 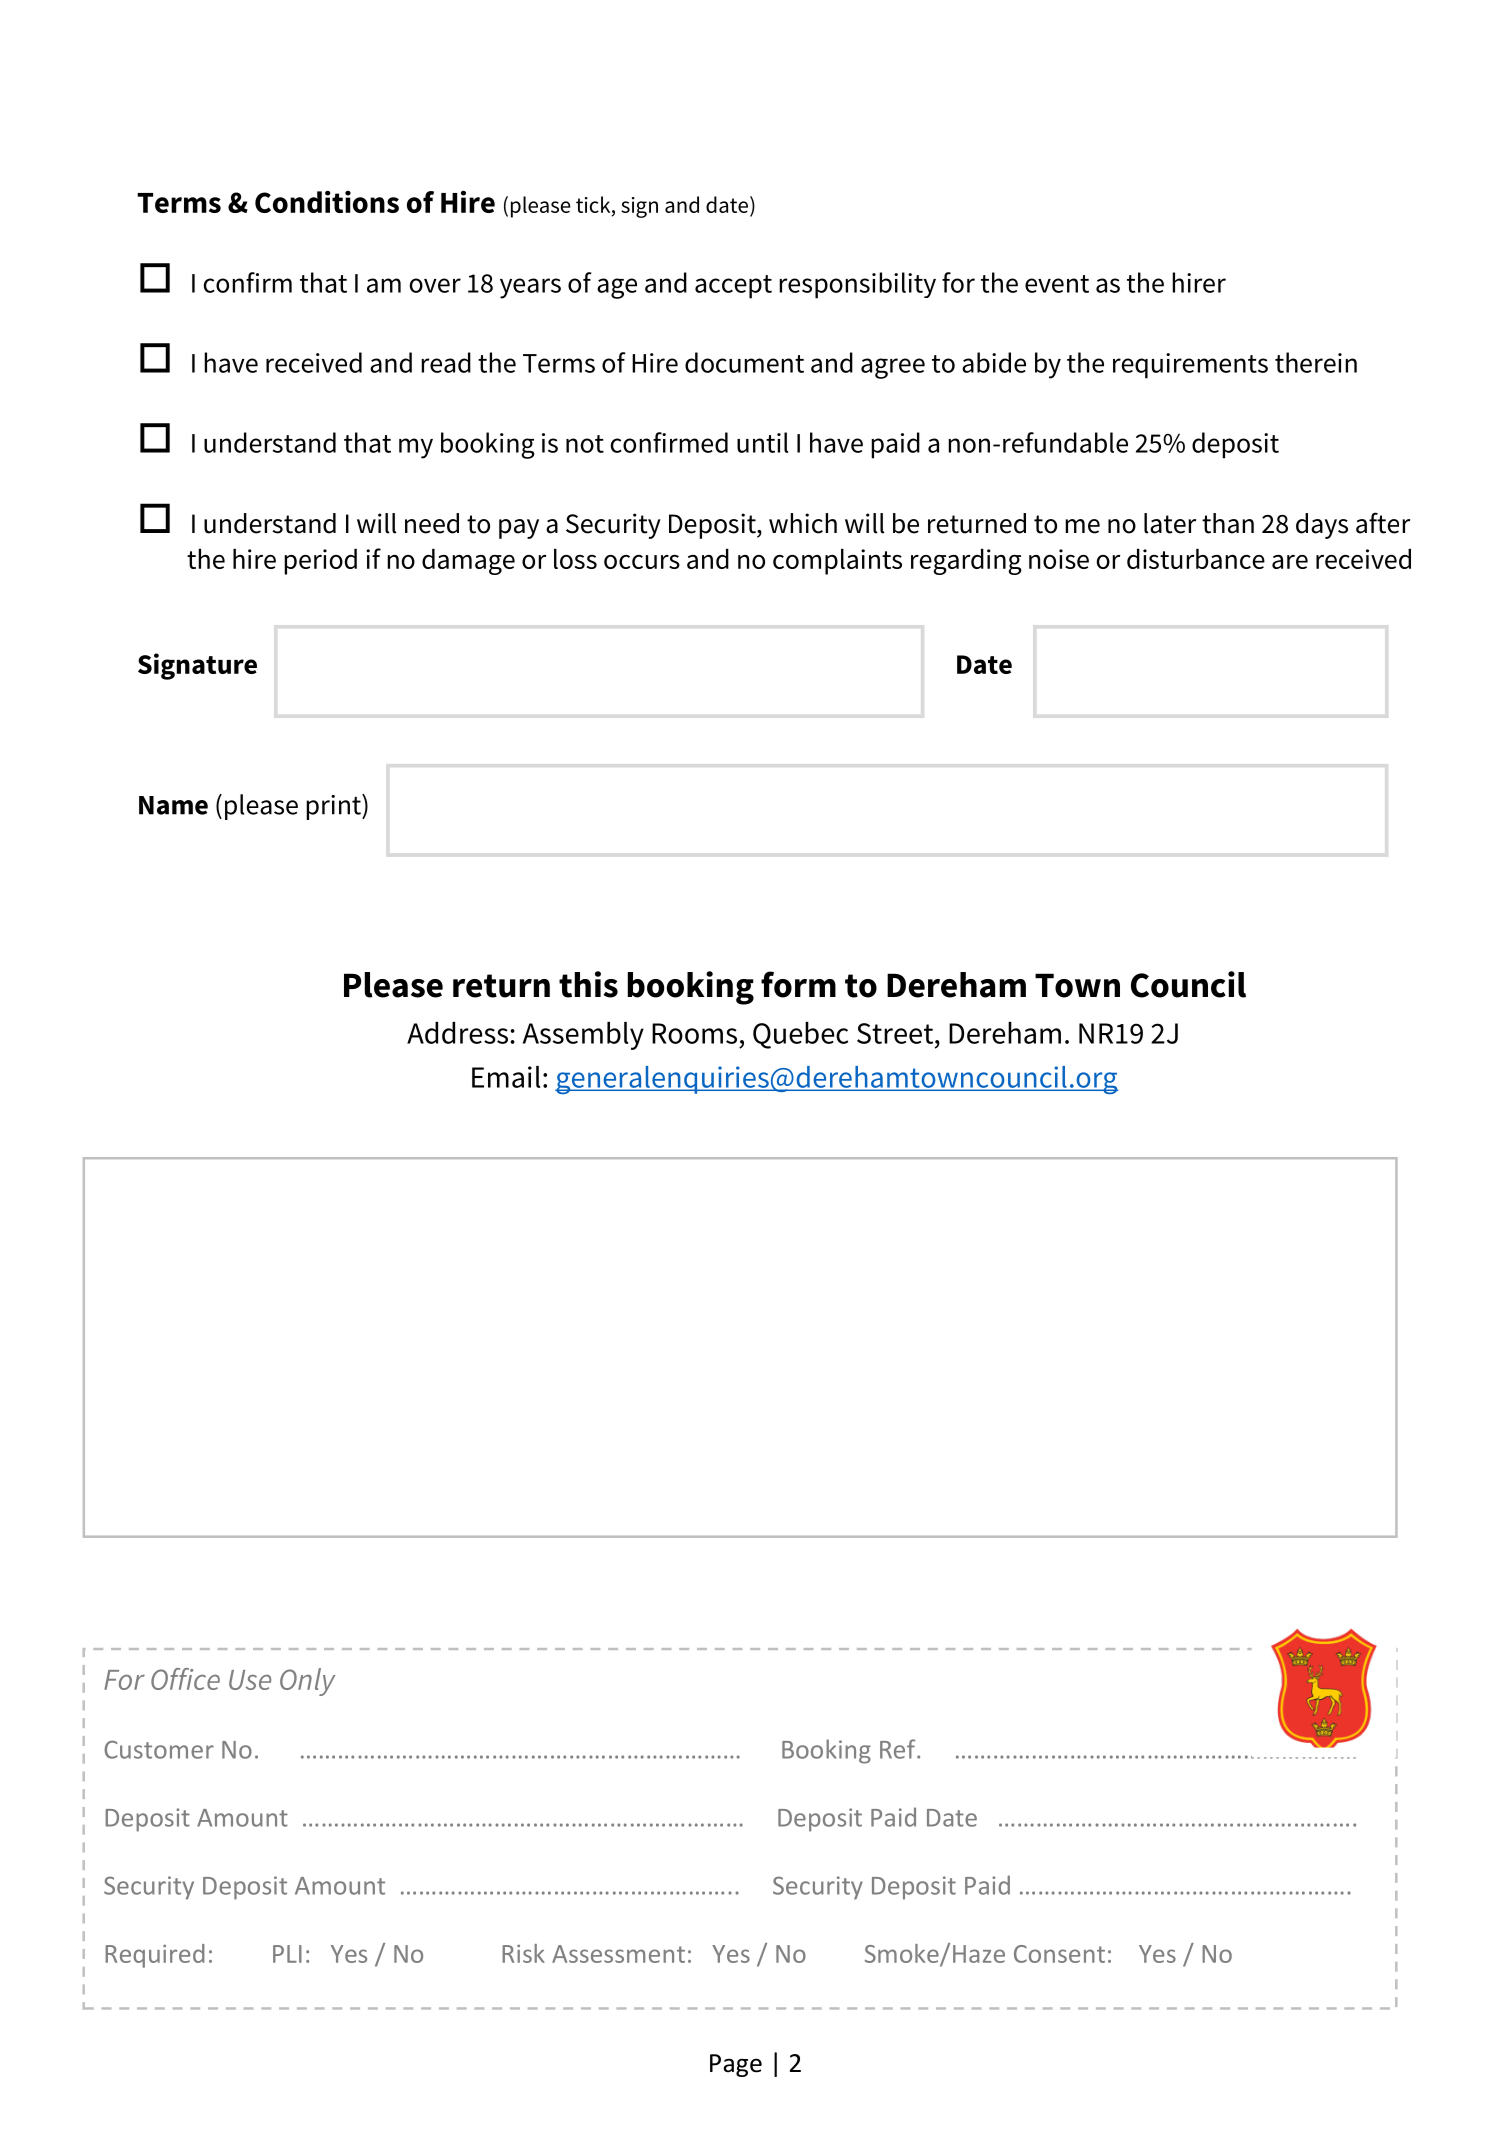 What do you see at coordinates (736, 2065) in the screenshot?
I see `Page` at bounding box center [736, 2065].
